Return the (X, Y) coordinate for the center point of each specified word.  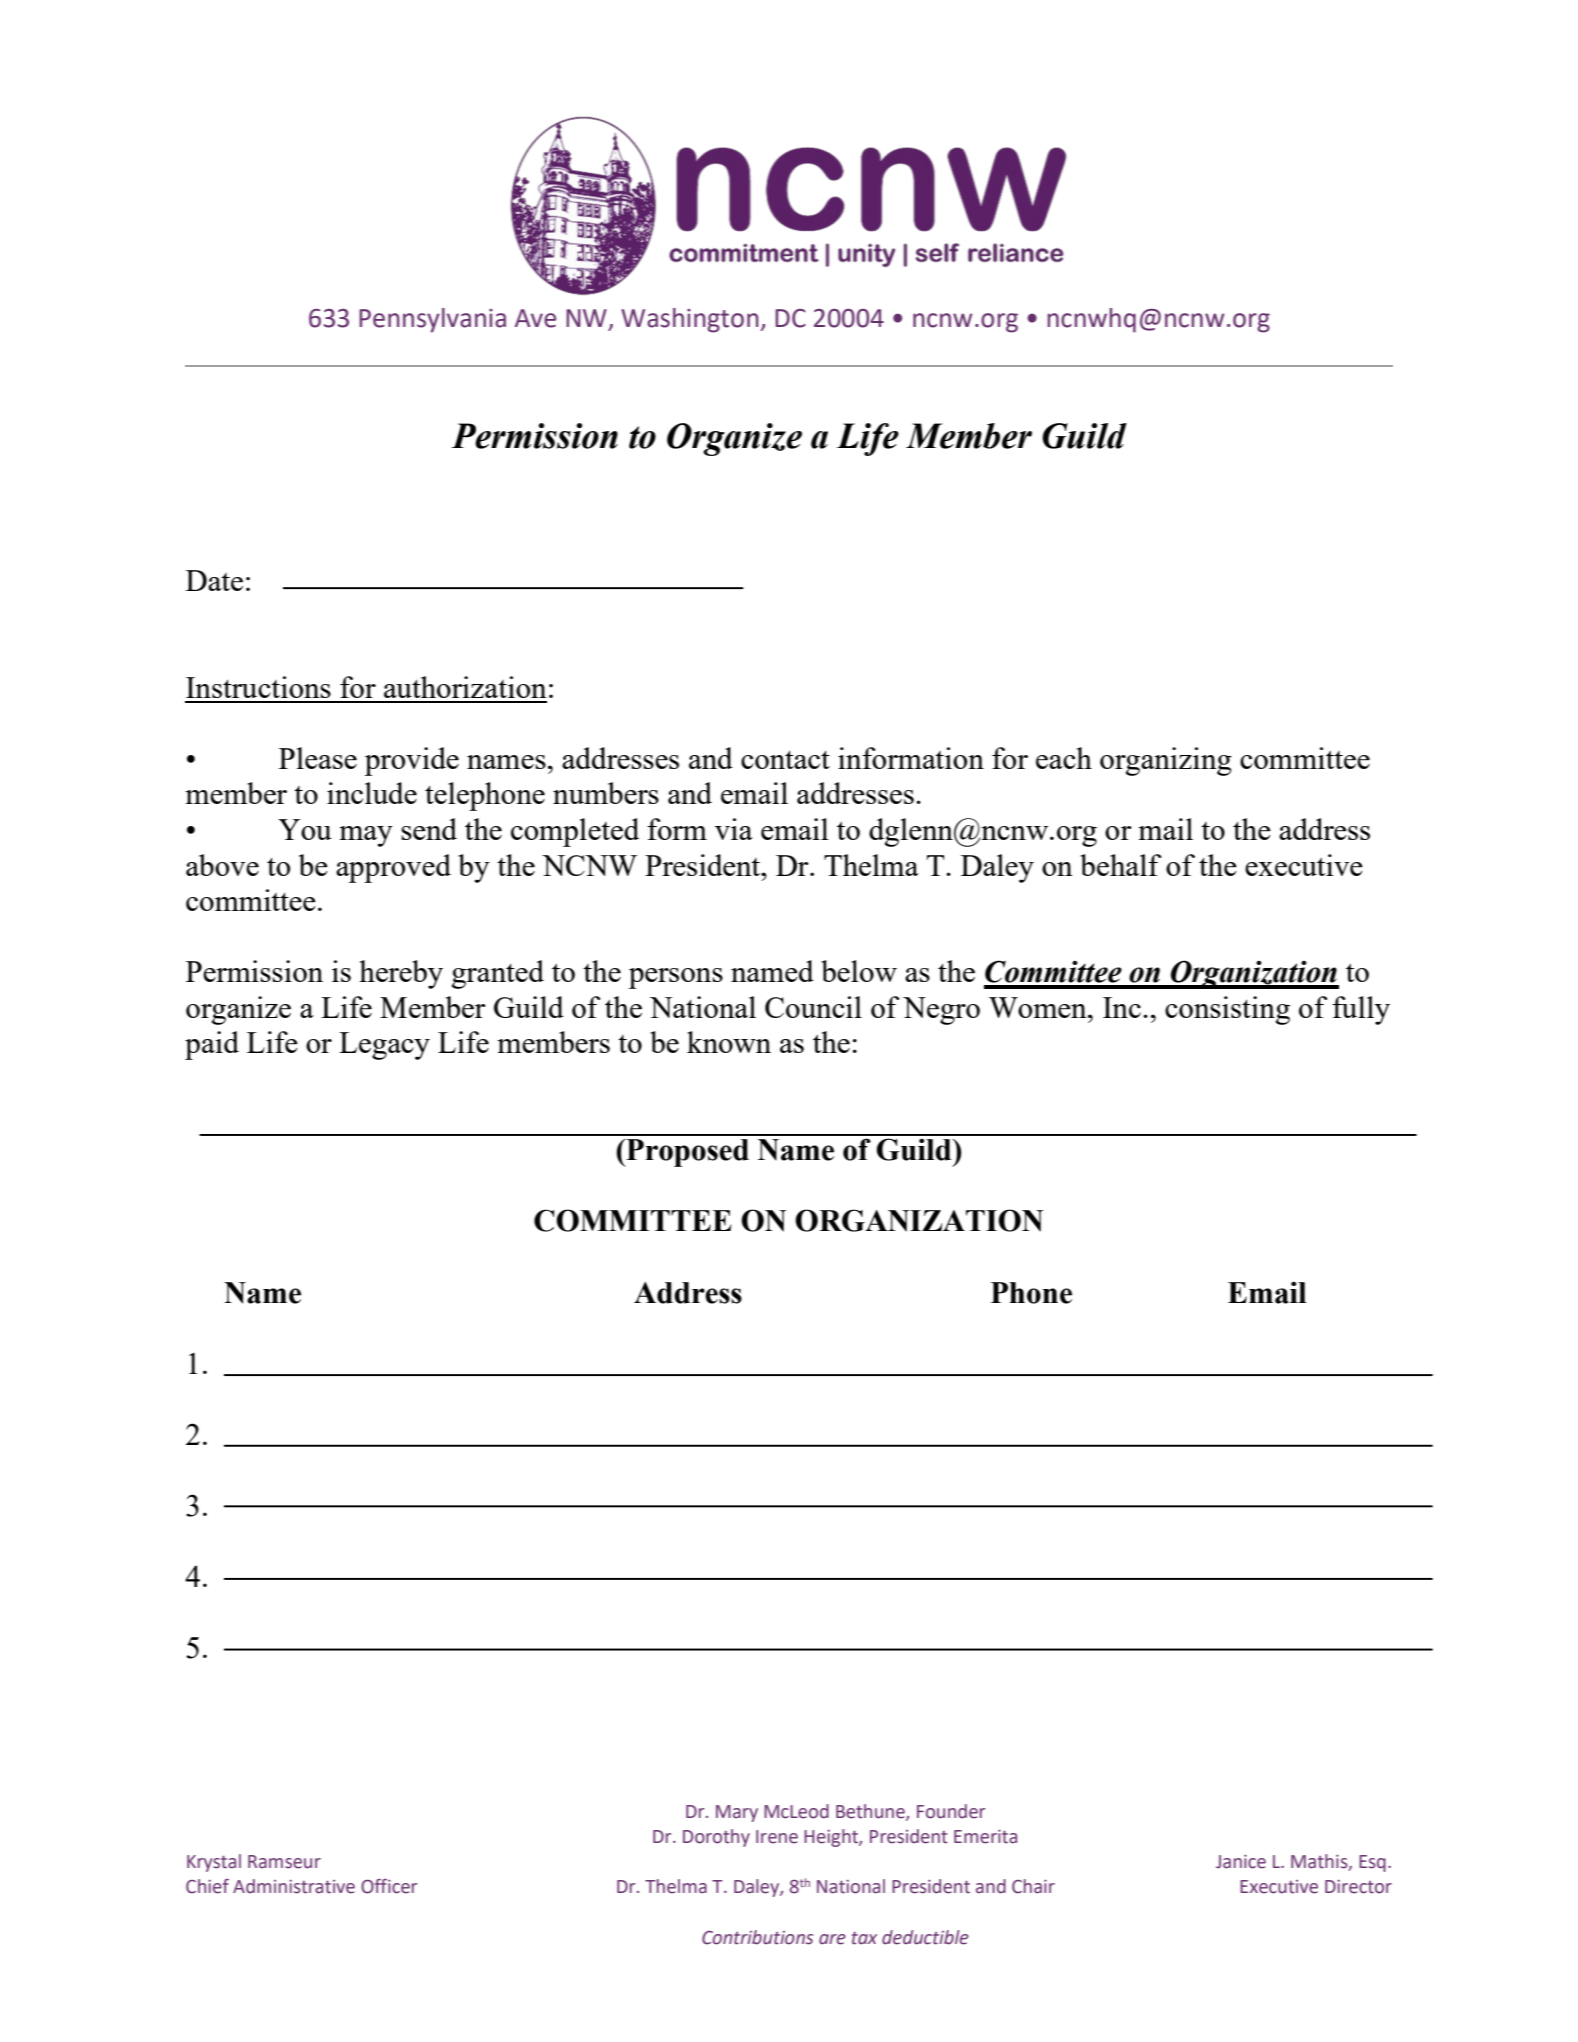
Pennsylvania (432, 320)
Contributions (757, 1937)
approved (393, 868)
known (729, 1042)
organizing (1166, 761)
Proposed (686, 1153)
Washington (691, 320)
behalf (1120, 865)
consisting (1227, 1010)
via (734, 829)
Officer (389, 1886)
